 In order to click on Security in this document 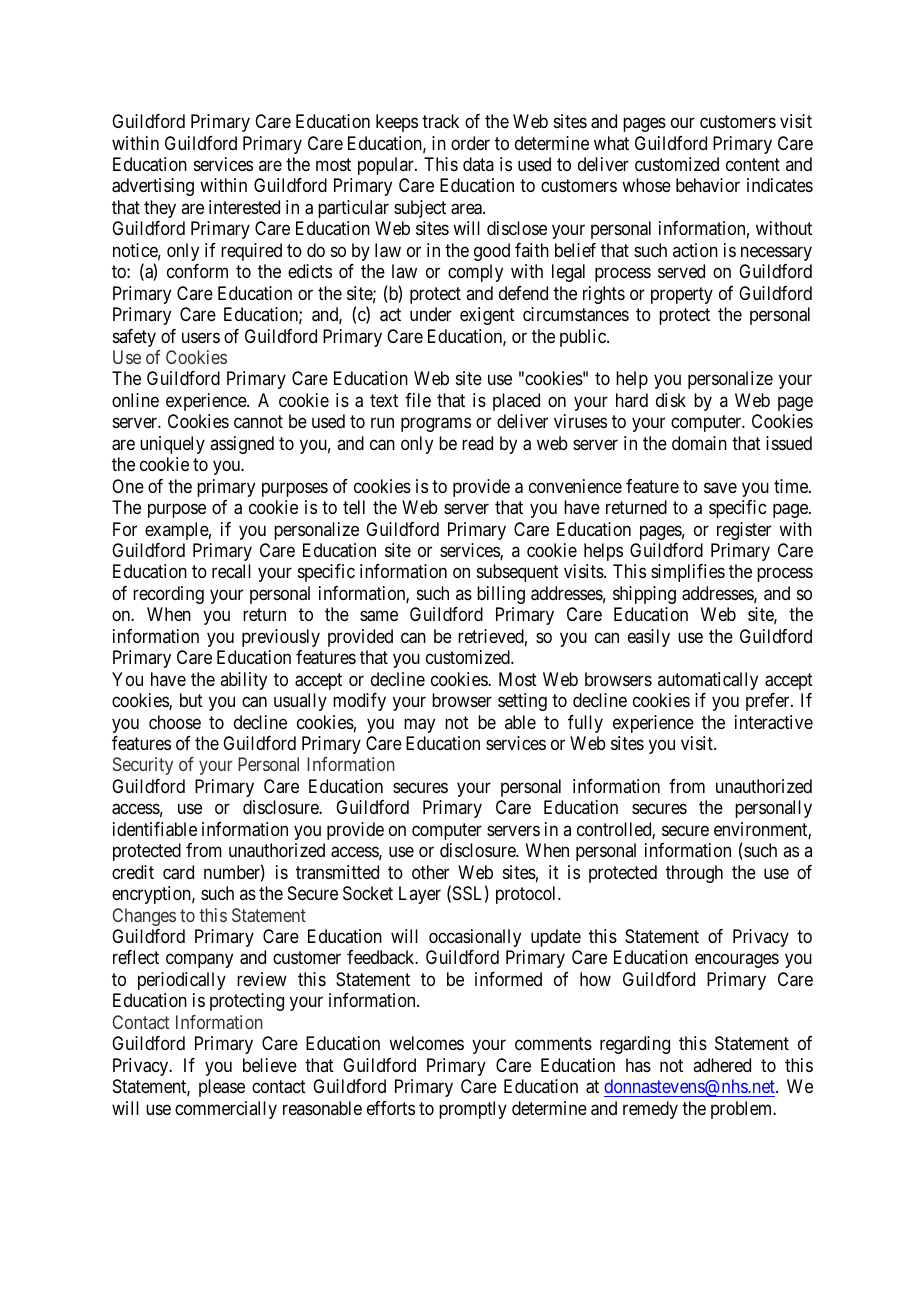, I will do `click(143, 766)`.
